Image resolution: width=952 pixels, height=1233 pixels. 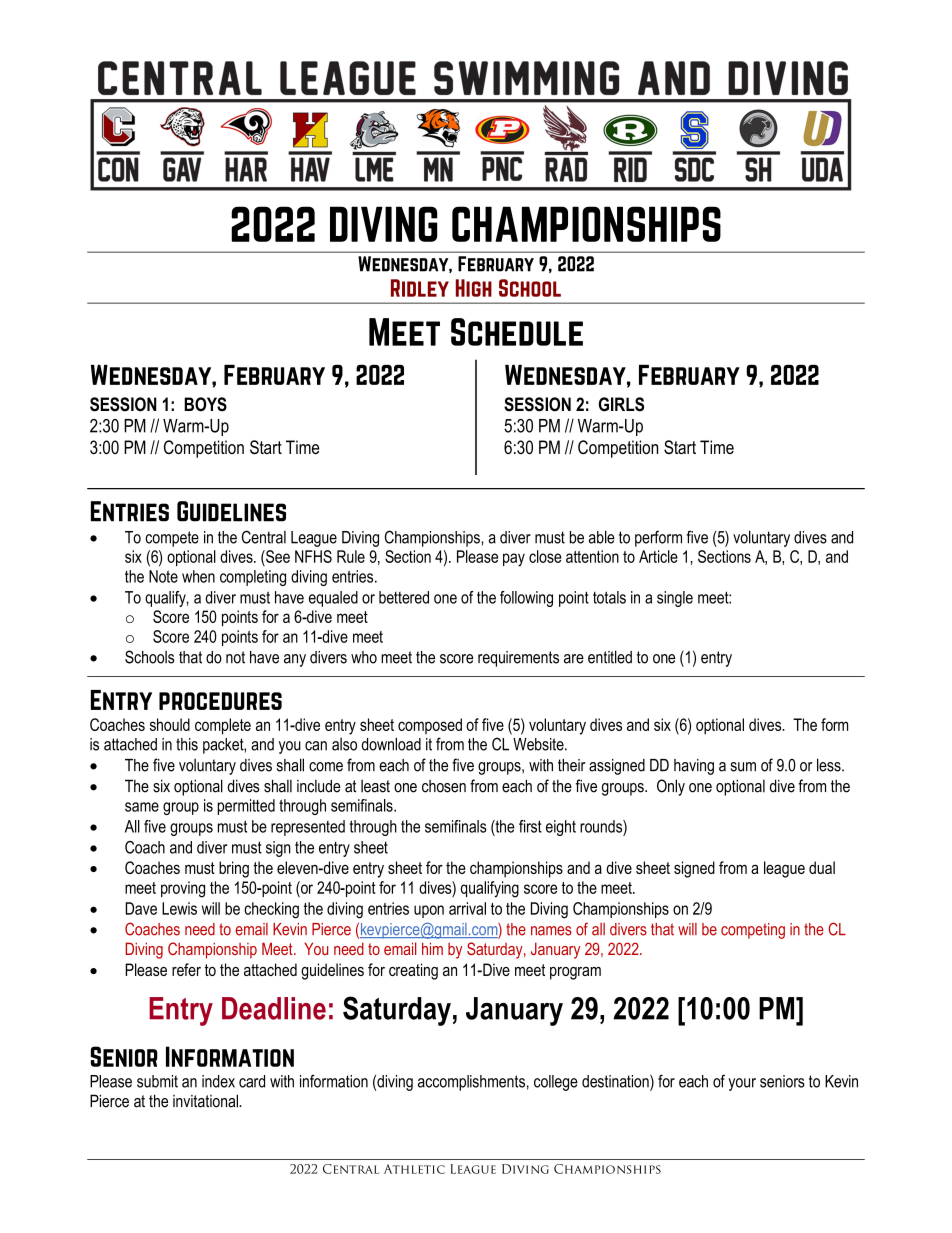 I want to click on BOYS, so click(x=205, y=404).
